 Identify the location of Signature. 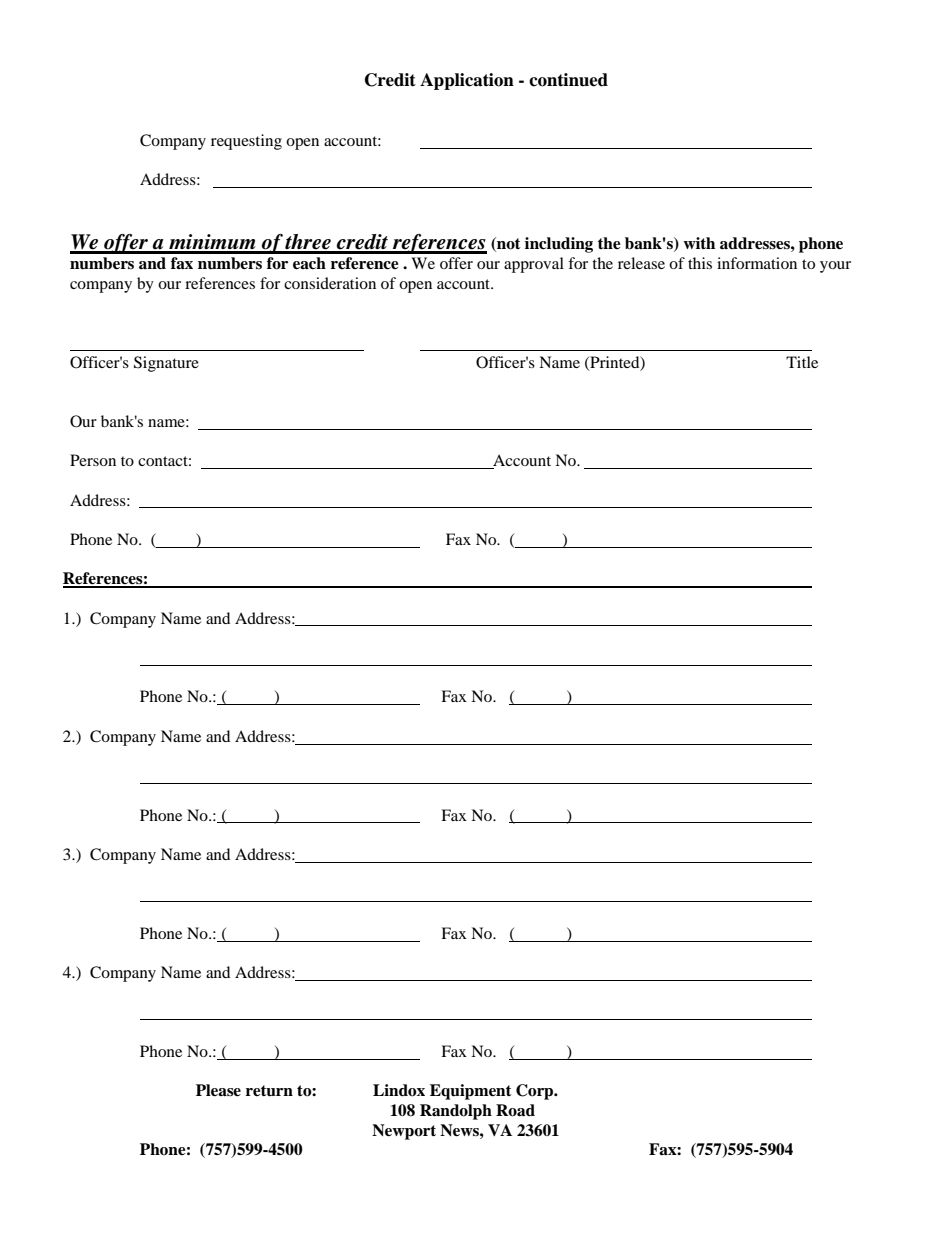
(166, 364).
